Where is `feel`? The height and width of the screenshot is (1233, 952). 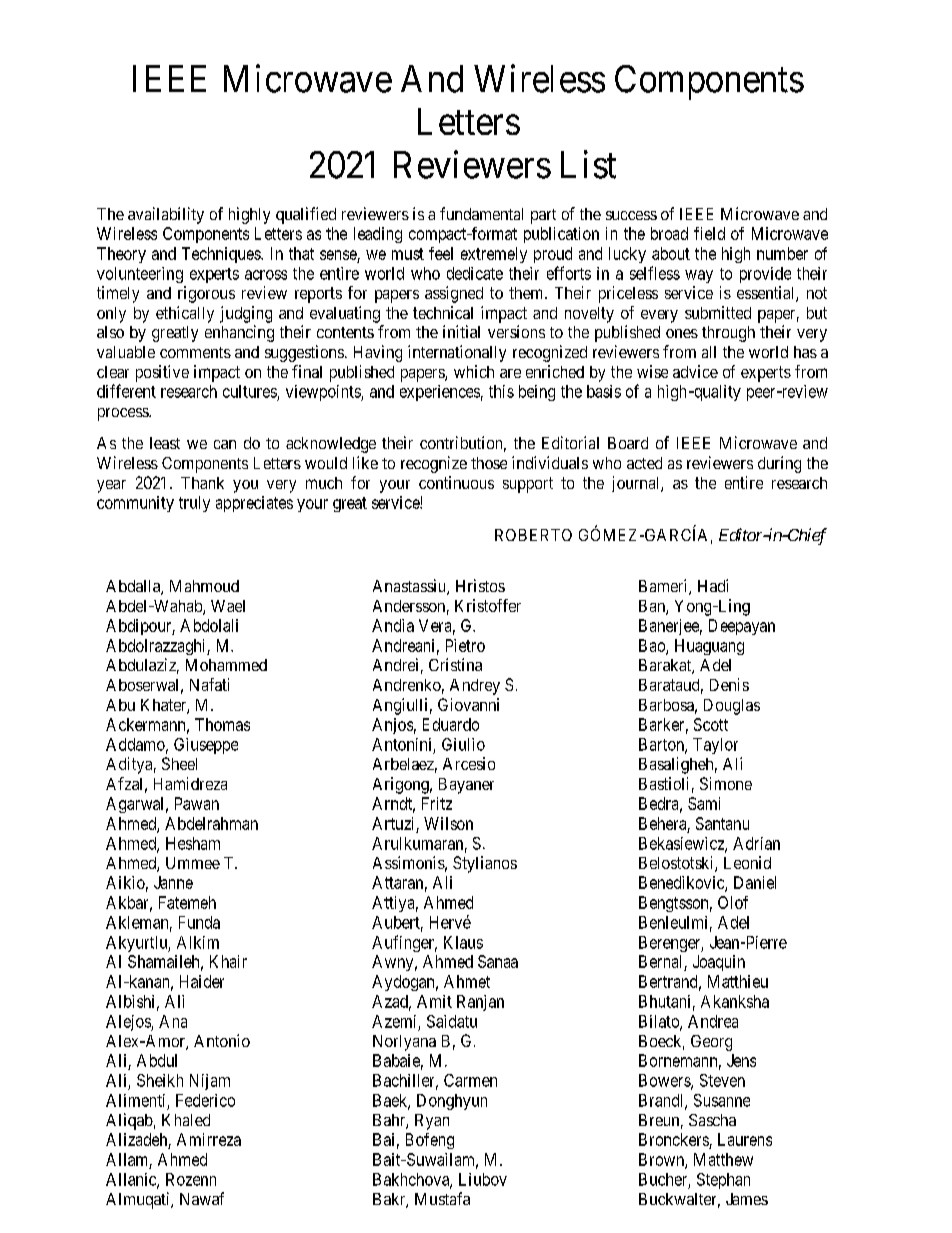
feel is located at coordinates (441, 253).
